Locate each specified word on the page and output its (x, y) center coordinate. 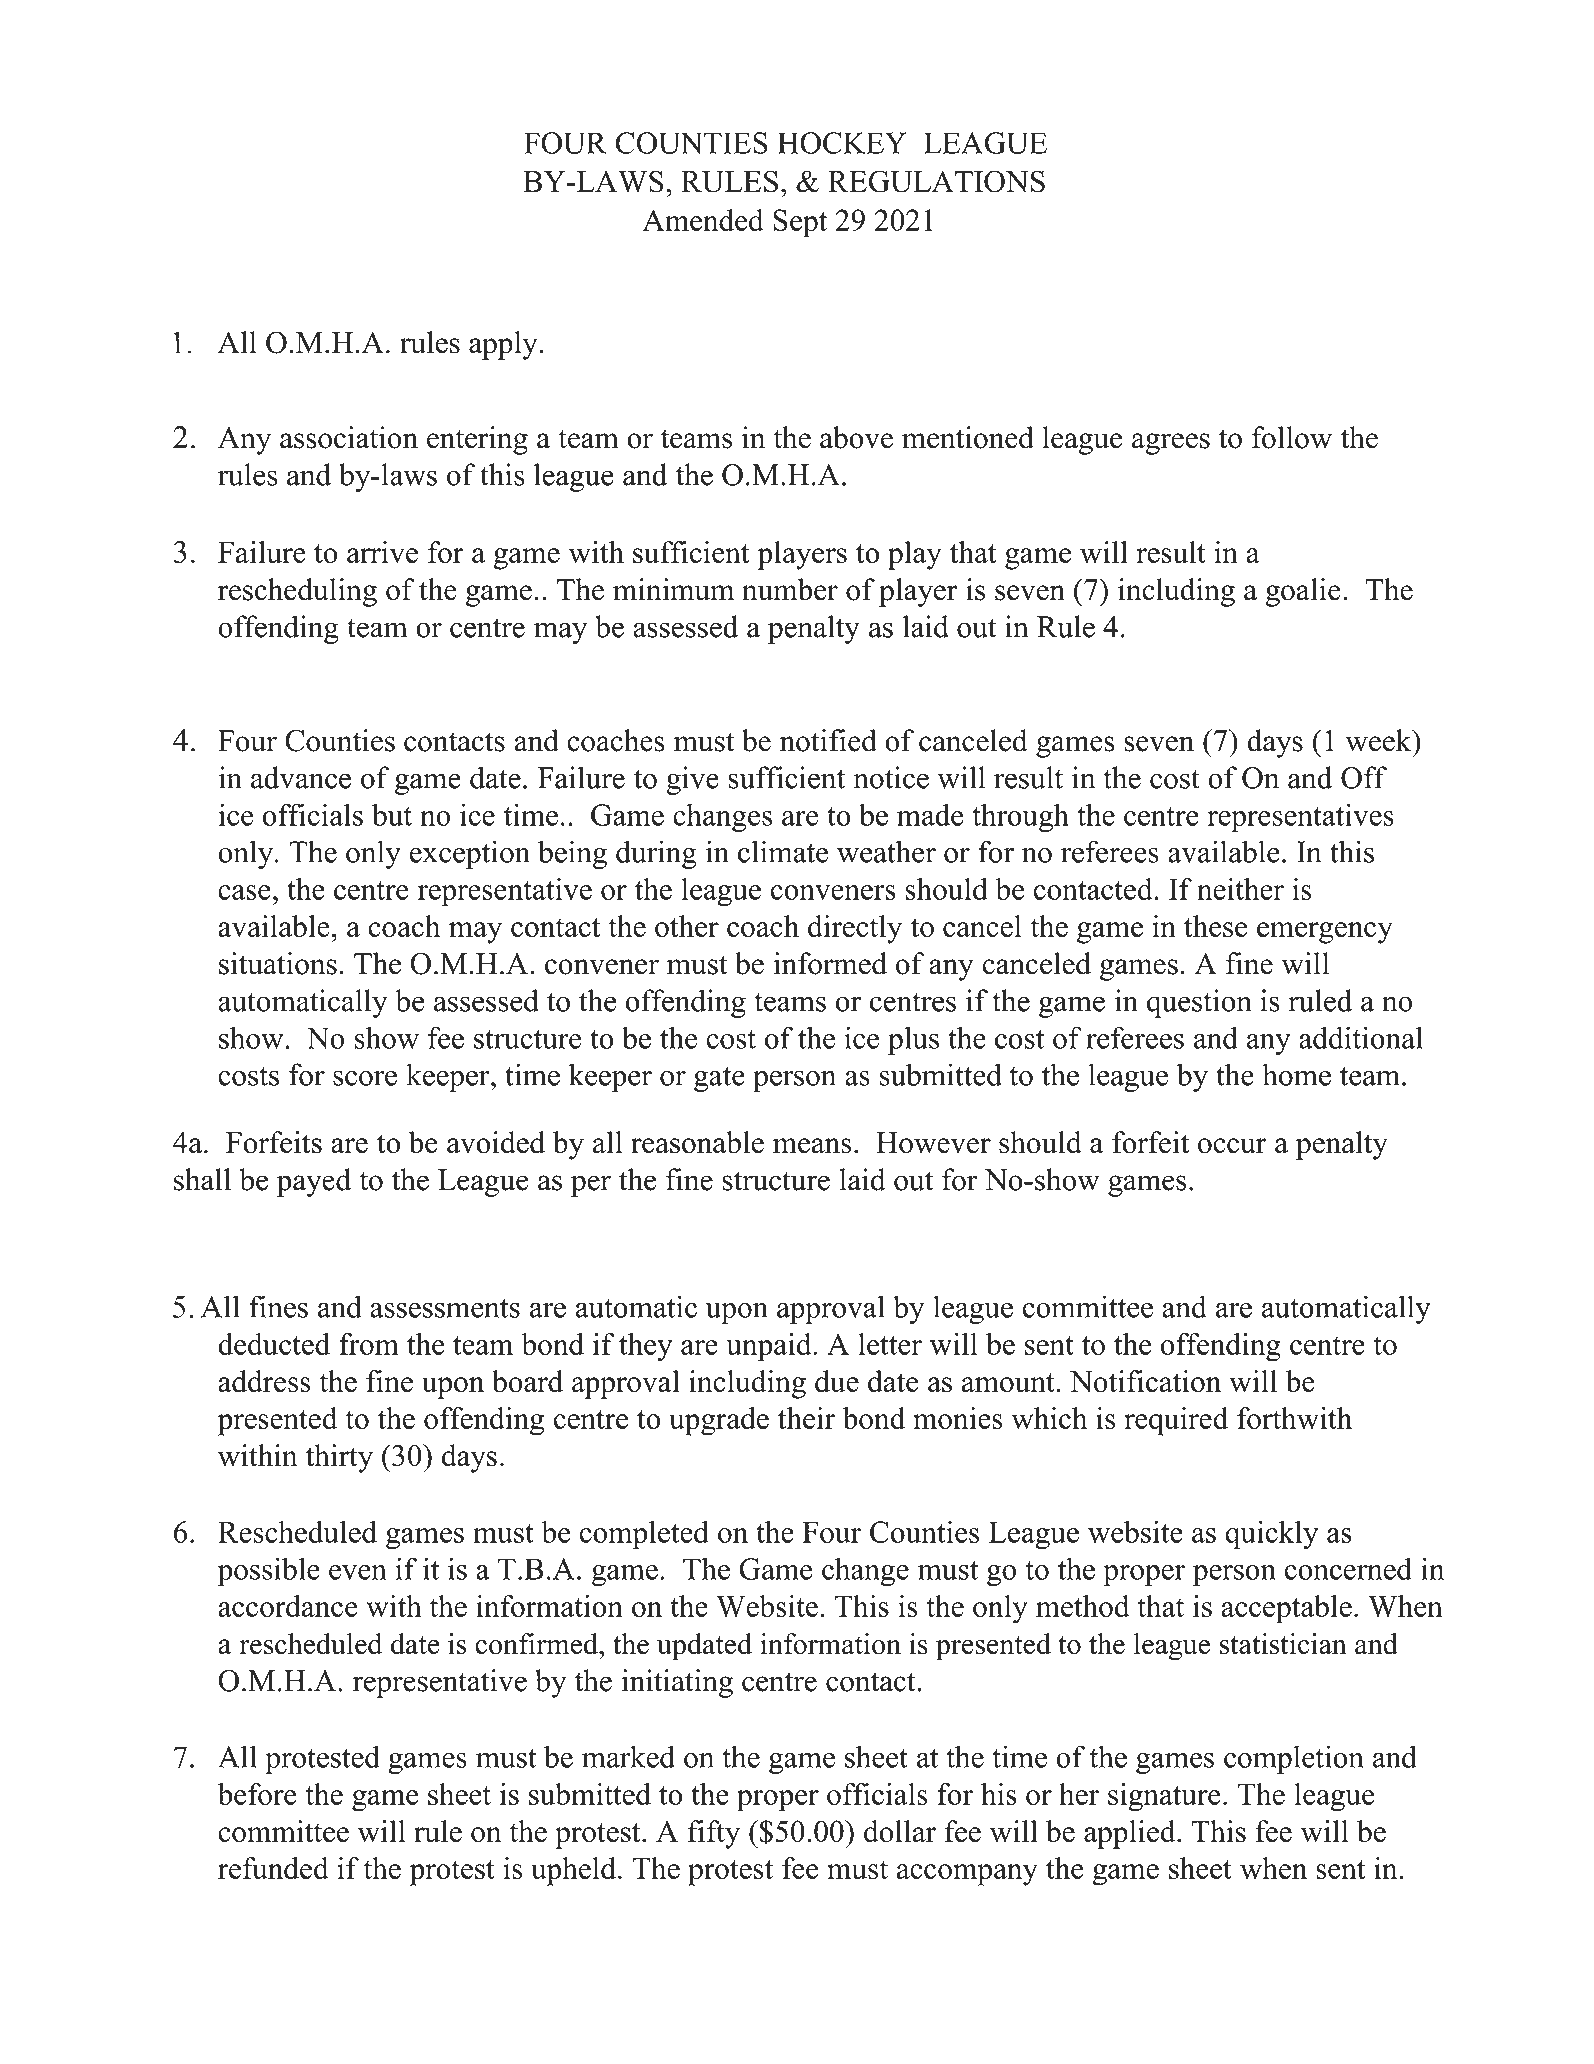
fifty (714, 1834)
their (806, 1418)
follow (1292, 437)
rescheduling (297, 592)
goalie (1303, 592)
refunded (273, 1868)
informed (830, 963)
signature (1164, 1797)
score (365, 1078)
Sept (800, 223)
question (1199, 1003)
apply (504, 345)
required (1176, 1421)
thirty (339, 1458)
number (790, 589)
